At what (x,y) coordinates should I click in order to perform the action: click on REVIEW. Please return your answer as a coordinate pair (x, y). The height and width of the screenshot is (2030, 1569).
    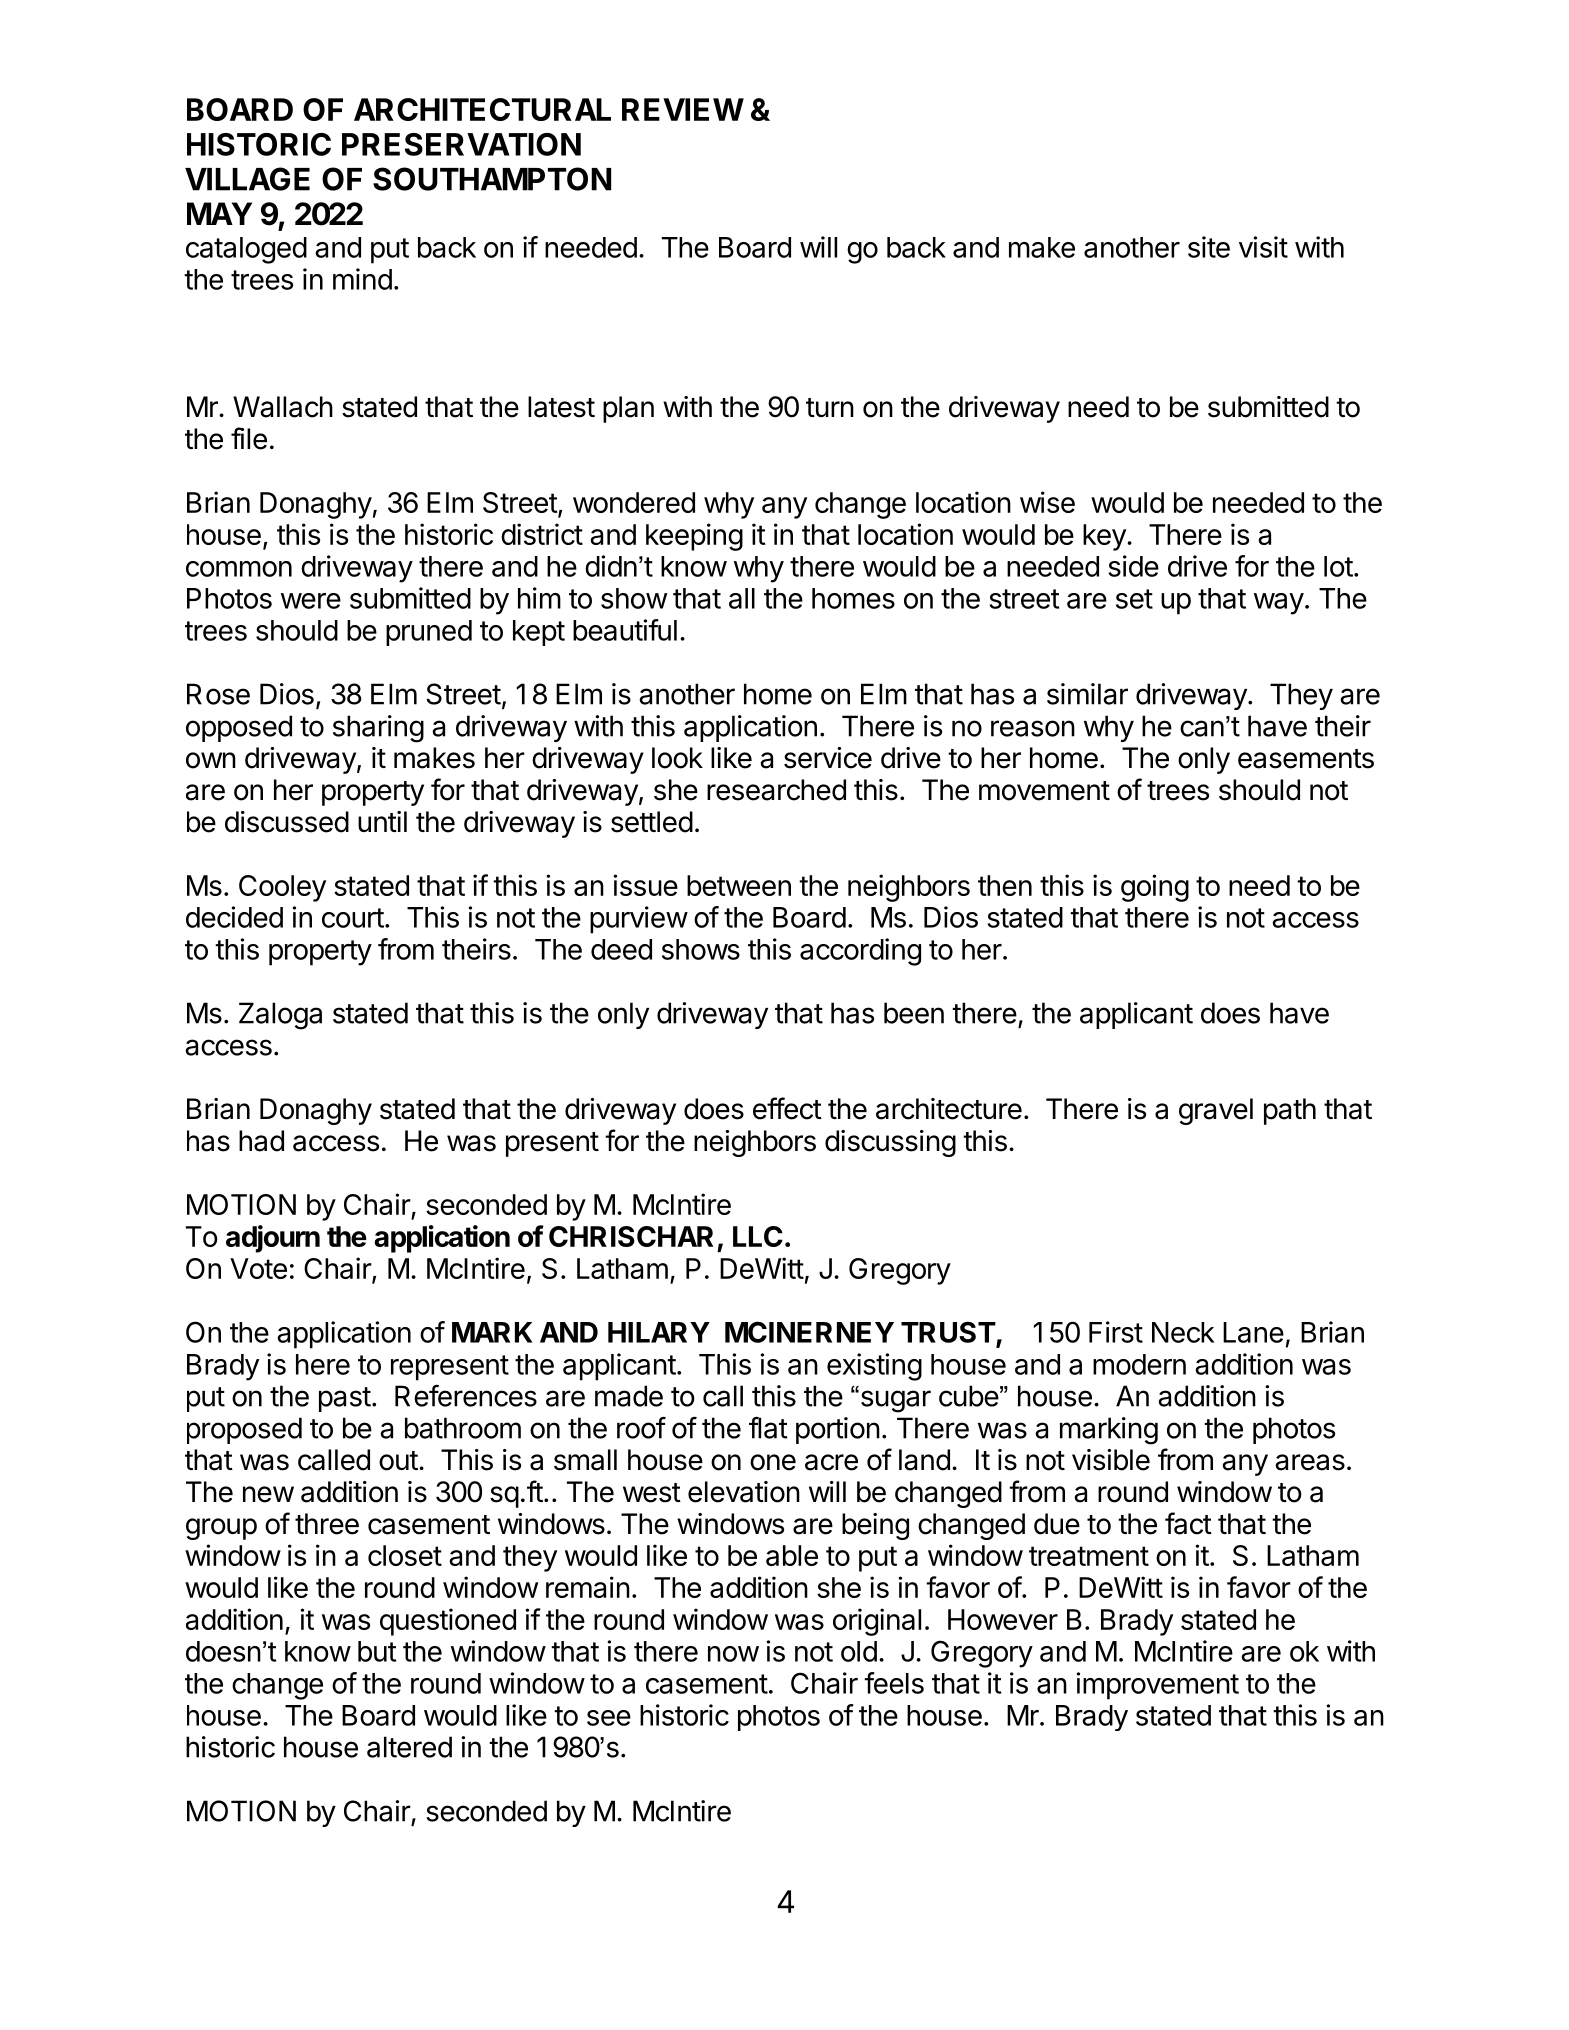
    Looking at the image, I should click on (683, 109).
